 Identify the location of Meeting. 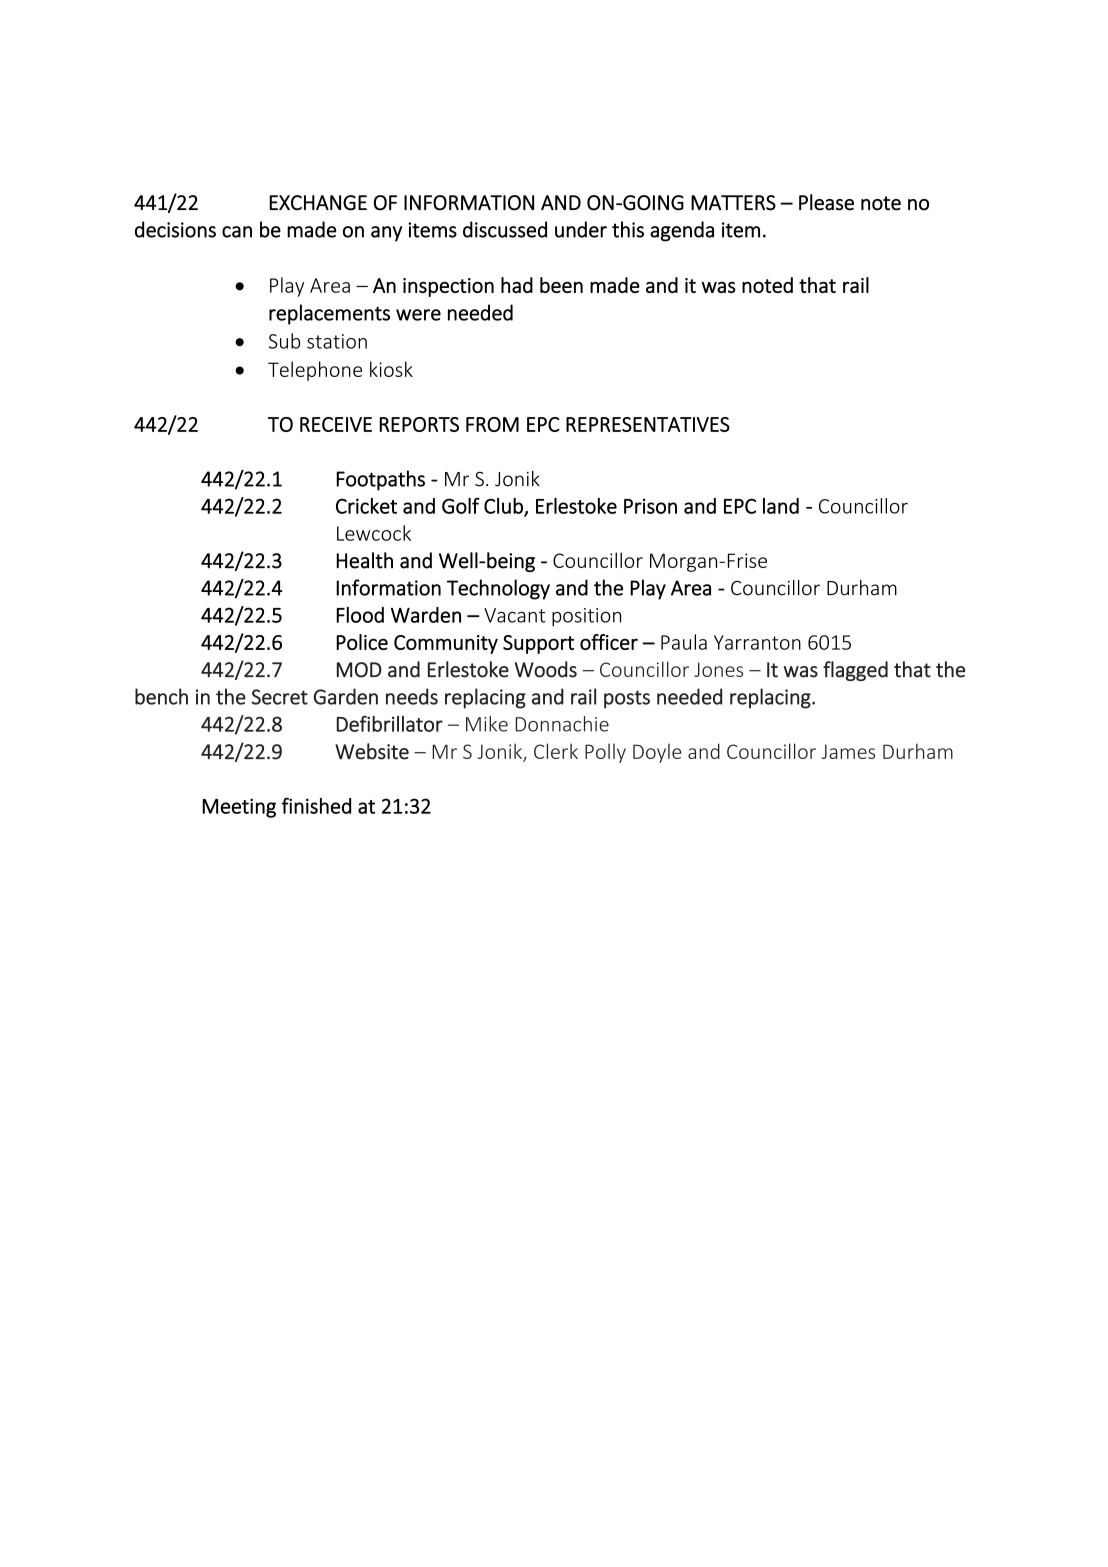
(239, 808).
